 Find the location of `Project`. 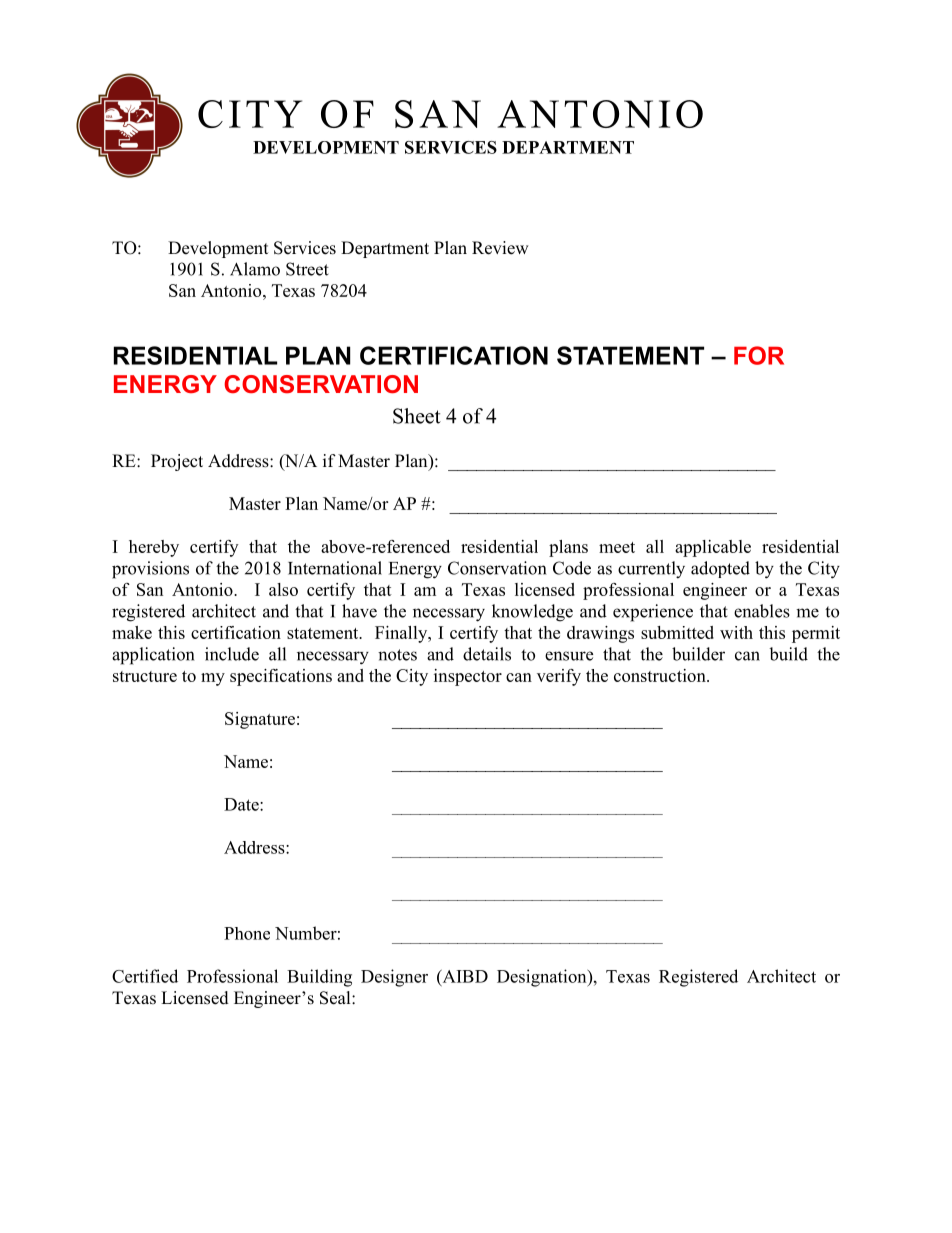

Project is located at coordinates (177, 462).
